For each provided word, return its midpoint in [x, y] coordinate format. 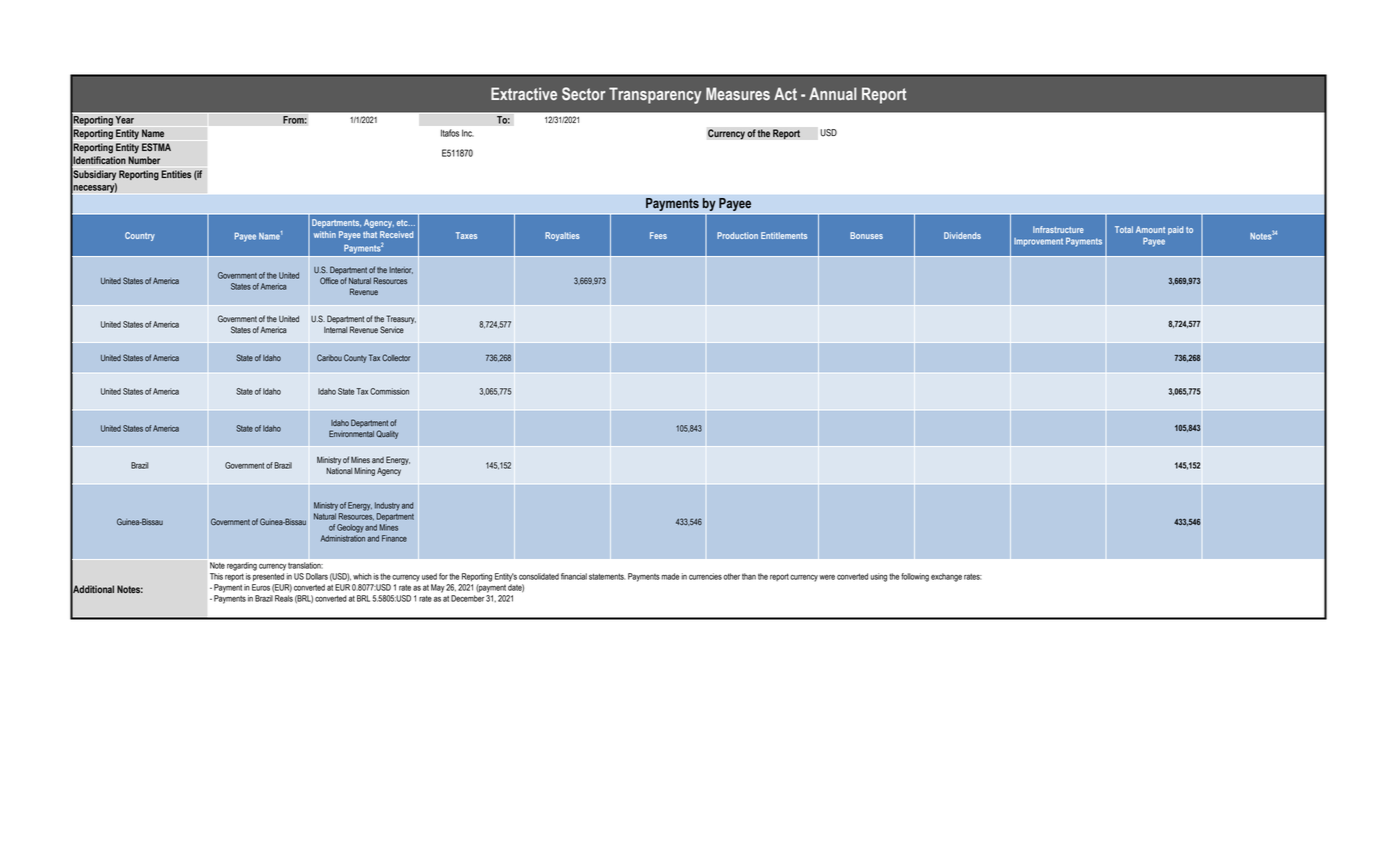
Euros [261, 587]
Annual [833, 93]
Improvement [1038, 242]
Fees [658, 235]
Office [329, 280]
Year [124, 120]
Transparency [655, 95]
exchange [946, 577]
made [670, 576]
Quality [387, 434]
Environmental [351, 433]
